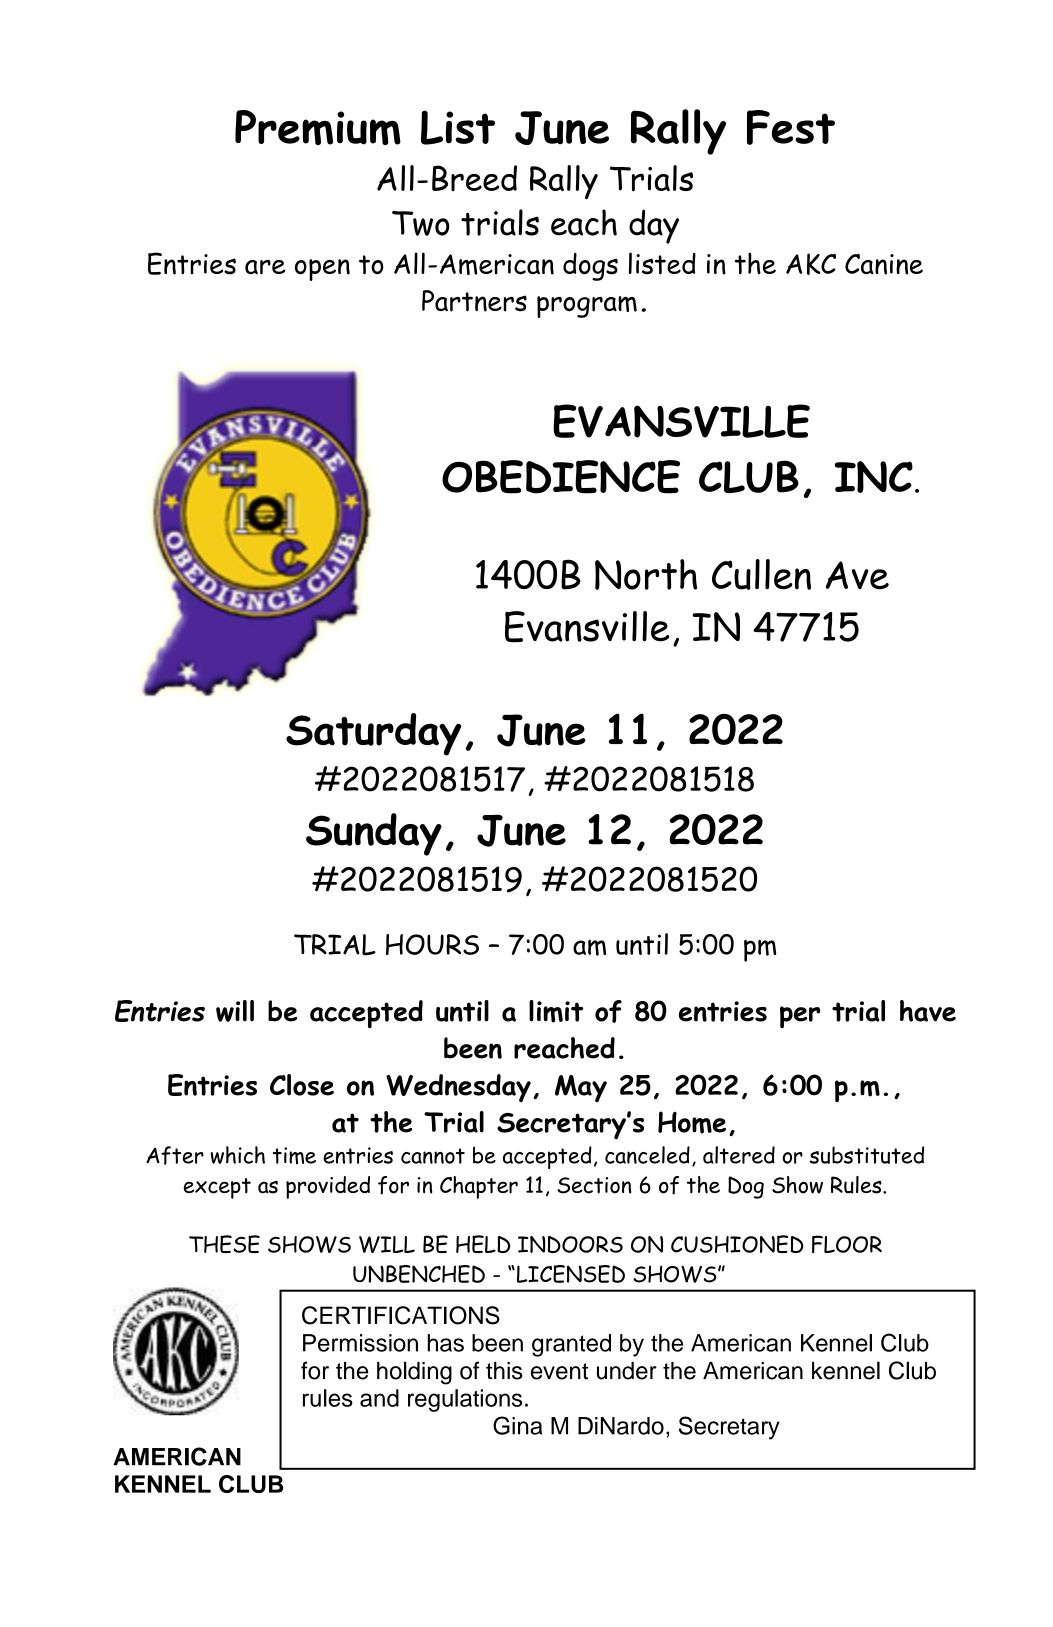  Describe the element at coordinates (791, 127) in the screenshot. I see `Fest` at that location.
